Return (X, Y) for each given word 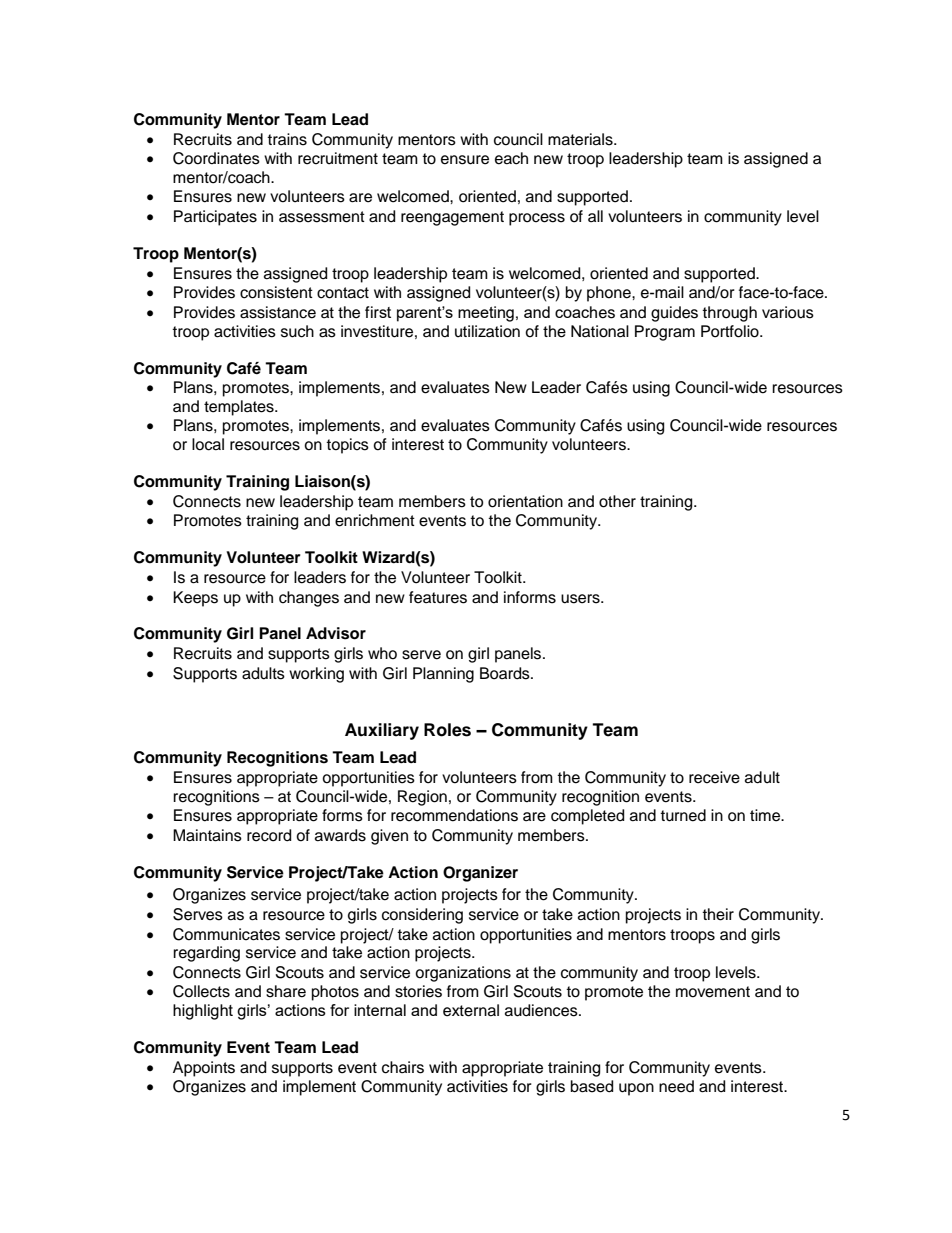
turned (683, 815)
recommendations (454, 815)
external (471, 1010)
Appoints (204, 1069)
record (269, 835)
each (511, 158)
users (581, 599)
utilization (487, 331)
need (676, 1086)
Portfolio (731, 331)
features (438, 597)
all (595, 216)
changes (309, 599)
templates (240, 408)
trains (287, 139)
